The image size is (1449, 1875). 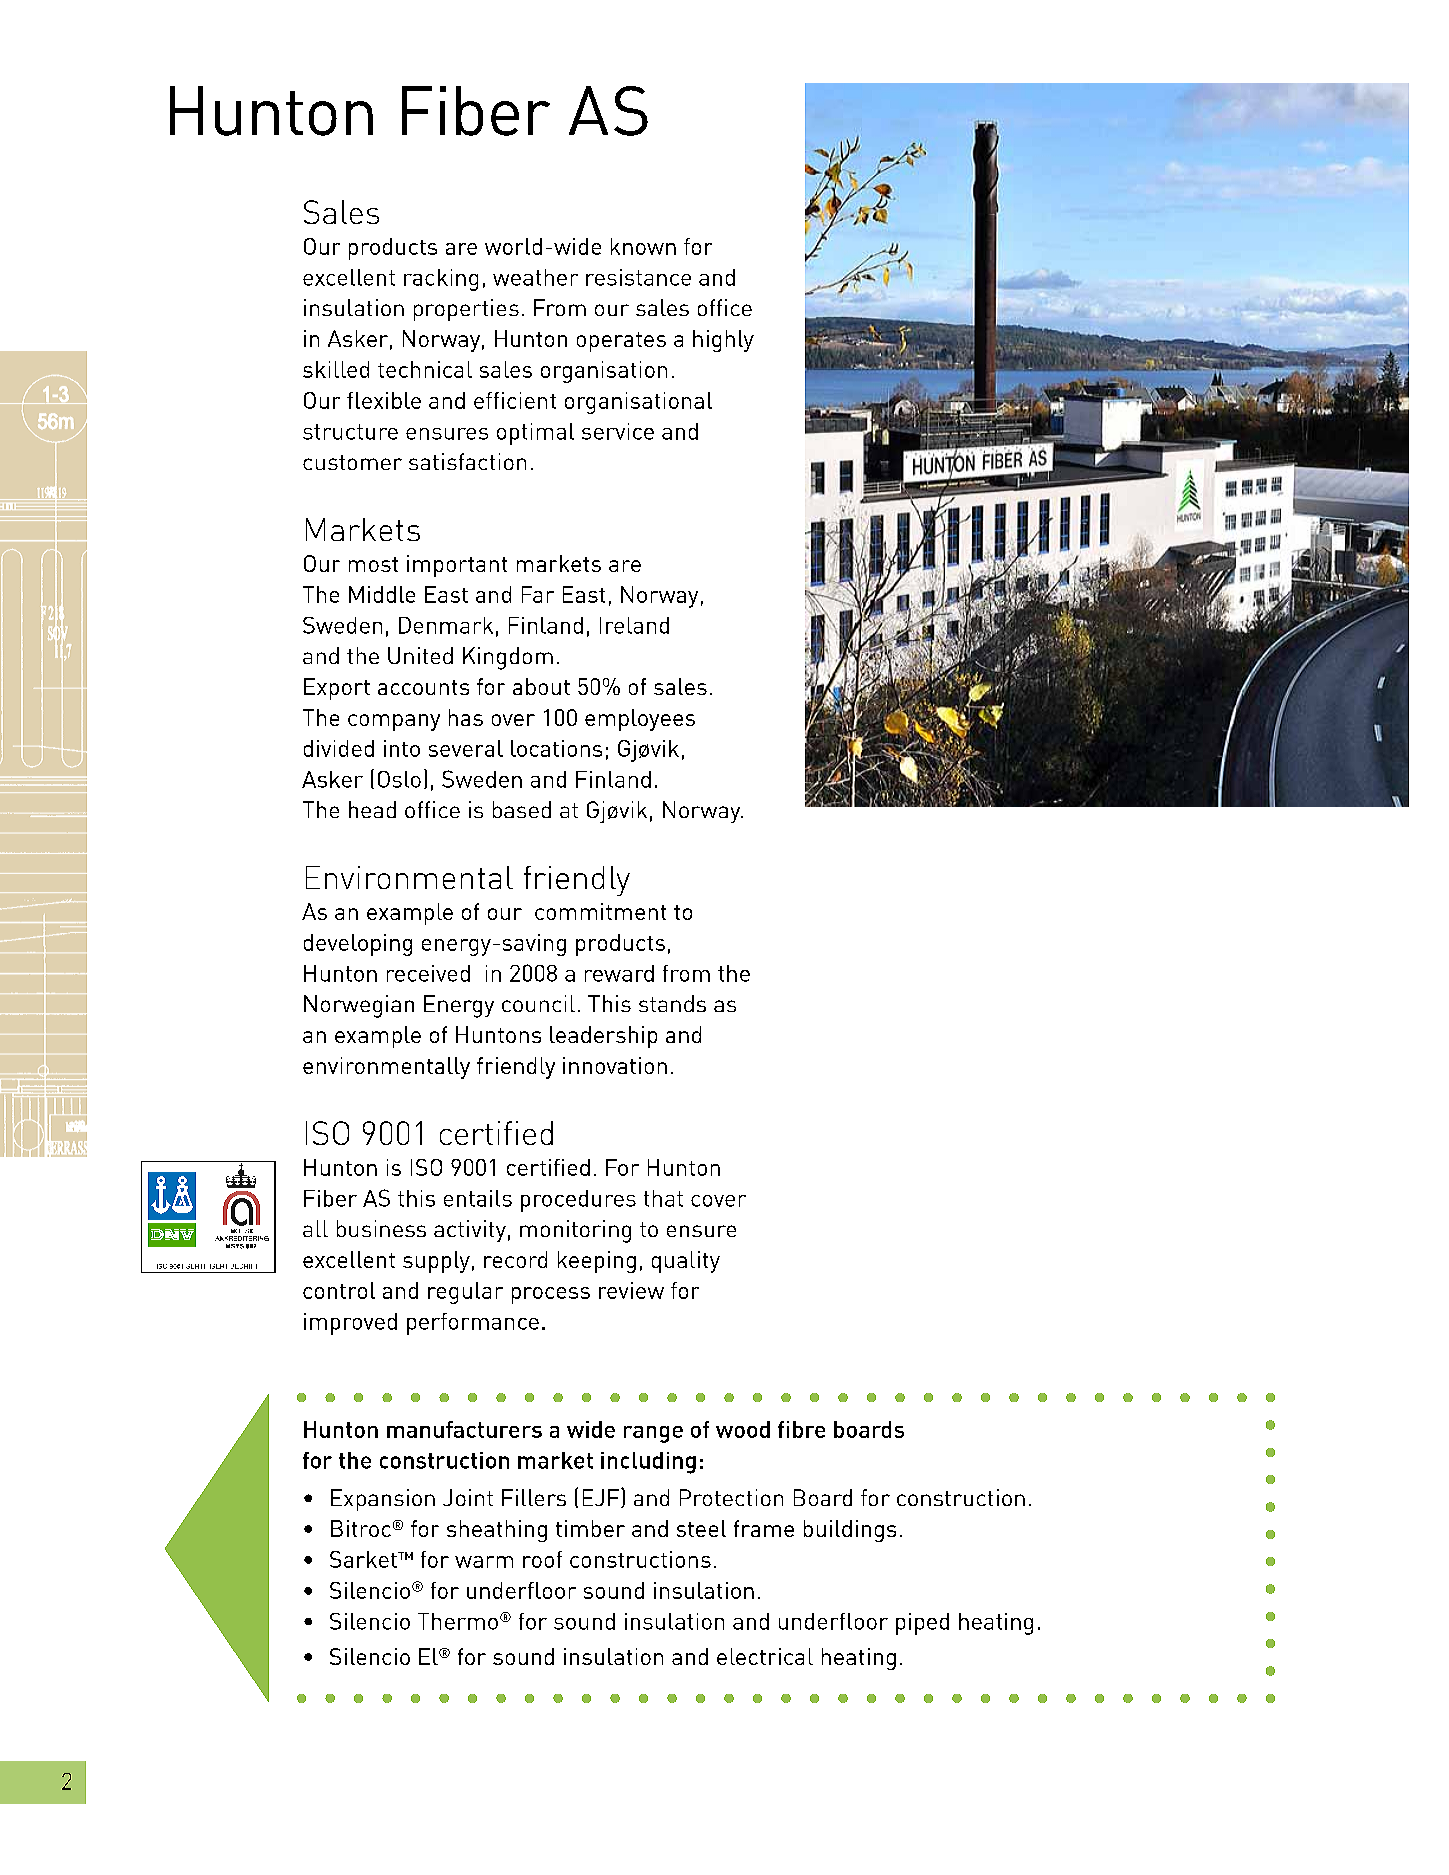 What do you see at coordinates (359, 1006) in the screenshot?
I see `Norwegian` at bounding box center [359, 1006].
